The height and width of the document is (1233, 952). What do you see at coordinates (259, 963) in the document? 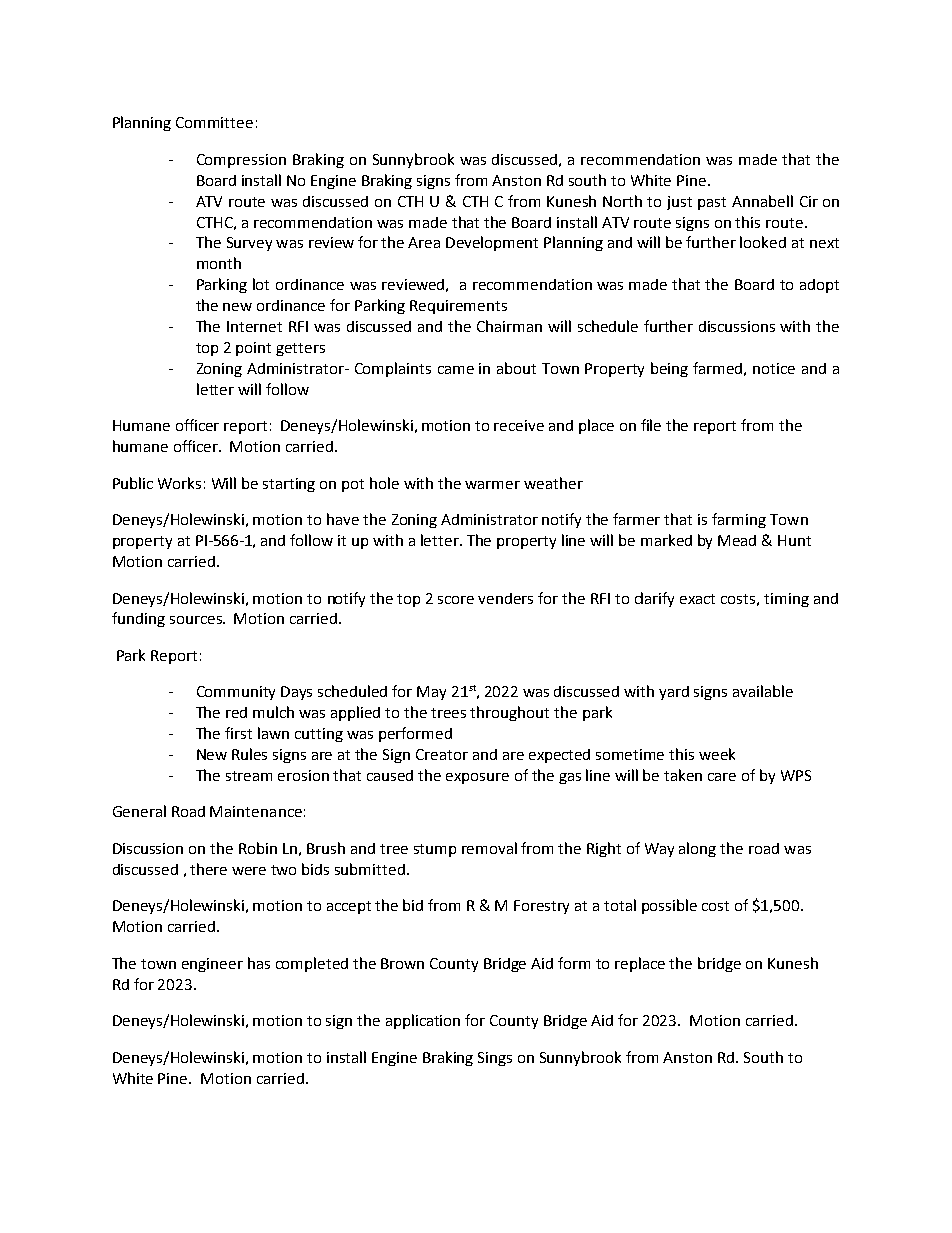
I see `has` at bounding box center [259, 963].
